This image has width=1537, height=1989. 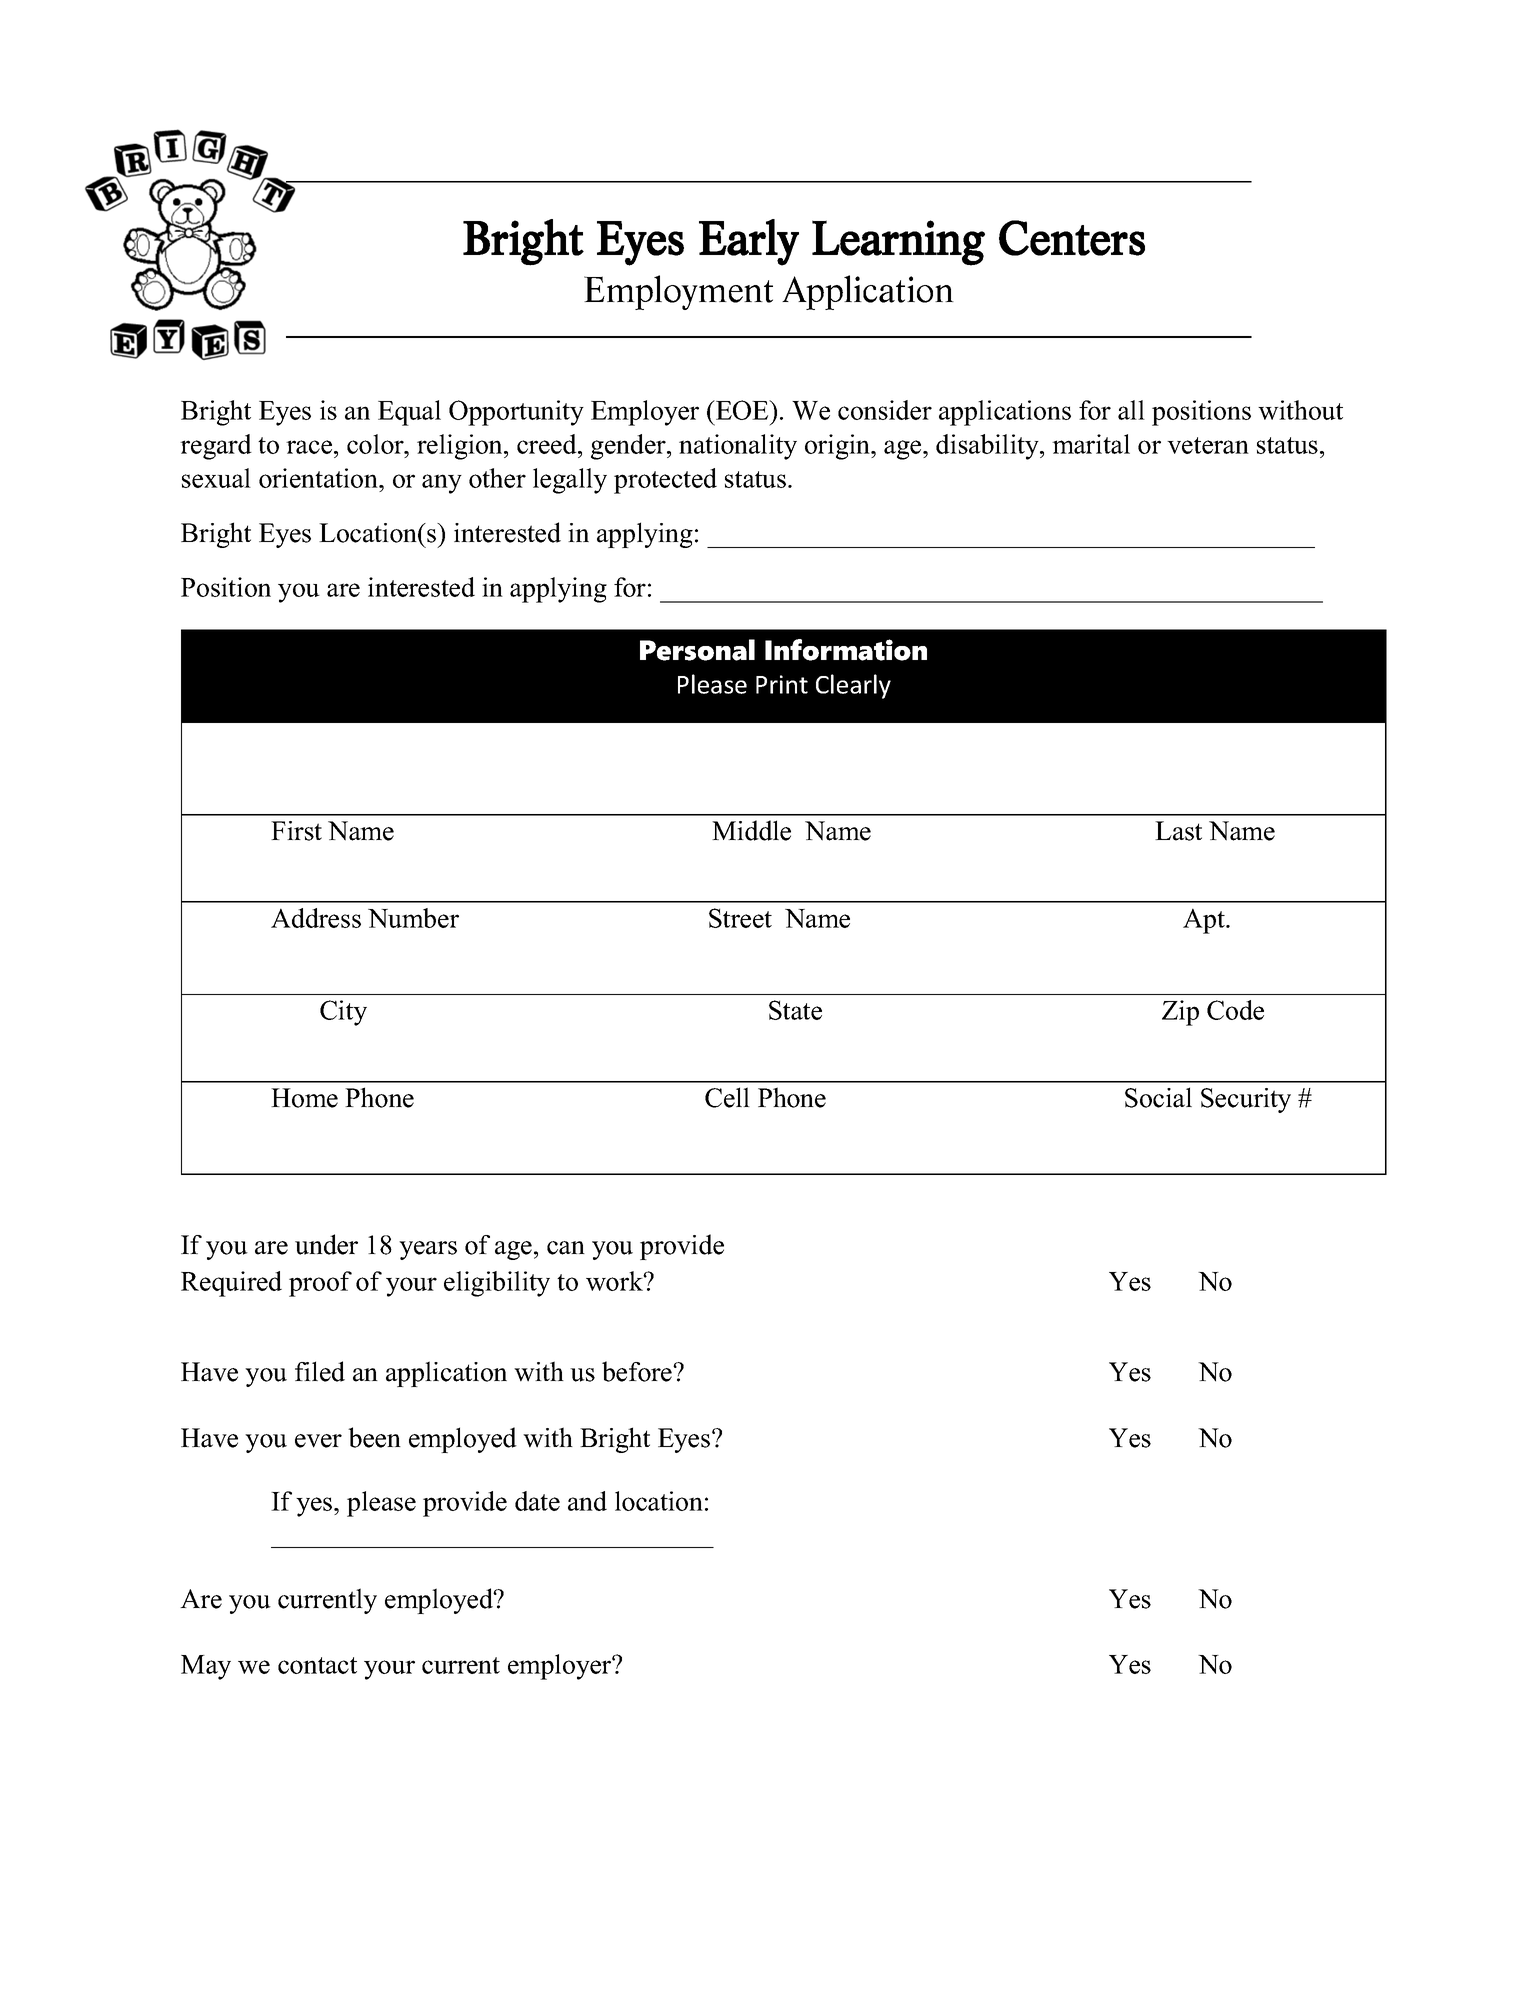 What do you see at coordinates (697, 650) in the image?
I see `Personal` at bounding box center [697, 650].
